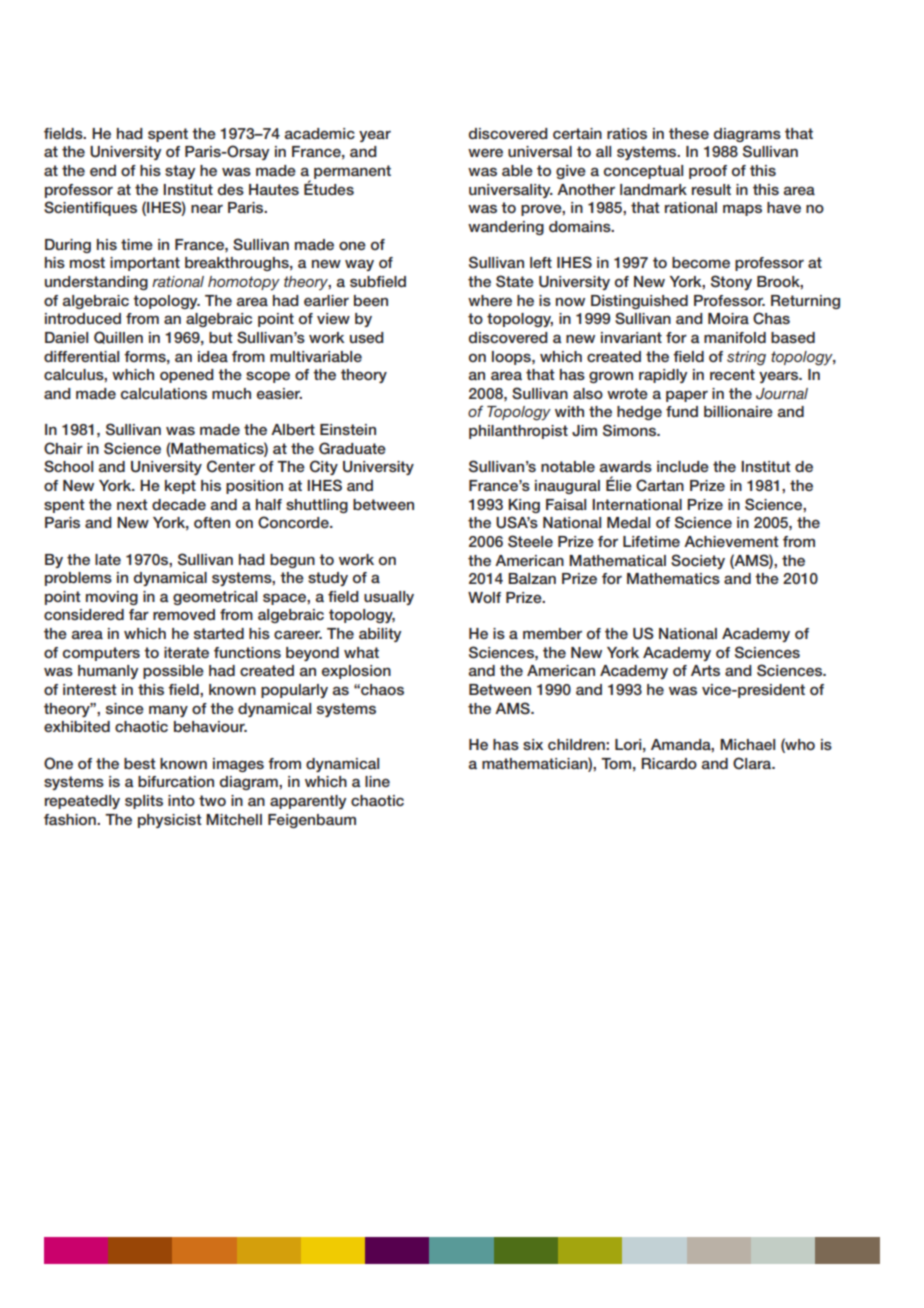 The height and width of the page is (1308, 924). What do you see at coordinates (708, 172) in the page?
I see `proof` at bounding box center [708, 172].
